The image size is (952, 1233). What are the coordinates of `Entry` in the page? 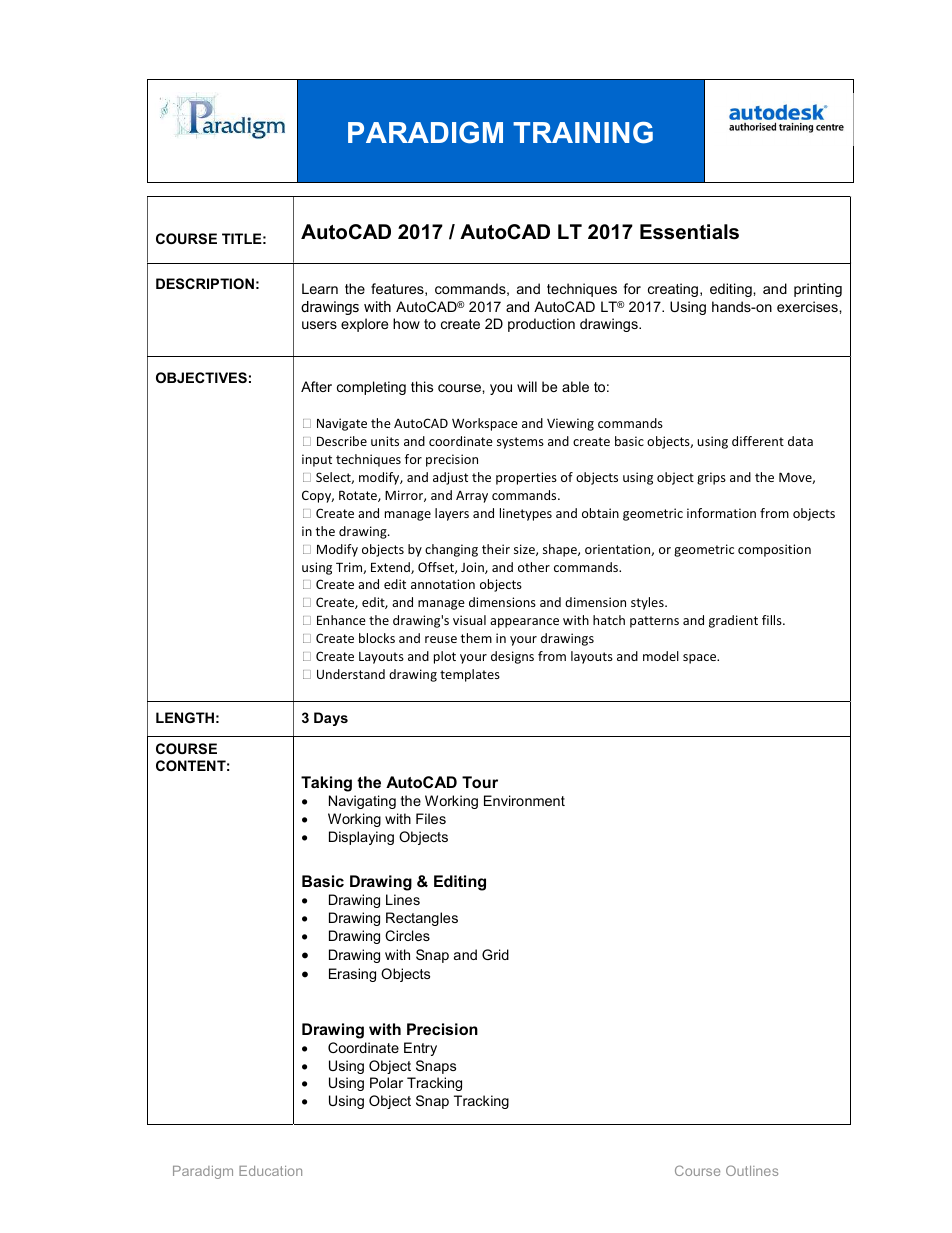 It's located at (420, 1049).
